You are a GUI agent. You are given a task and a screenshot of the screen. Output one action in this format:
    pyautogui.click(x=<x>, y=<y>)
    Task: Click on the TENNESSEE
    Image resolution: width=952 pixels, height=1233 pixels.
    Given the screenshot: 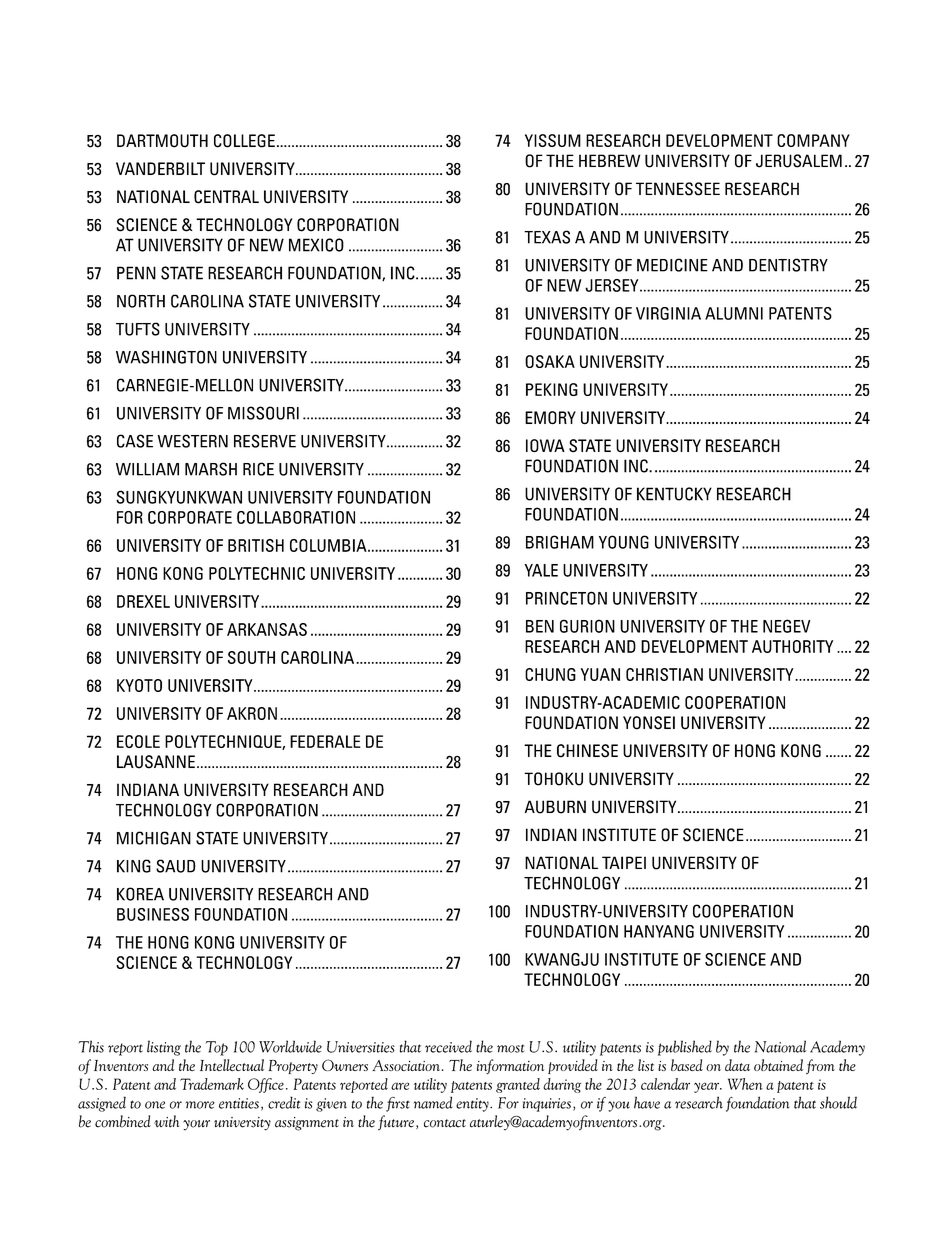 What is the action you would take?
    pyautogui.click(x=678, y=189)
